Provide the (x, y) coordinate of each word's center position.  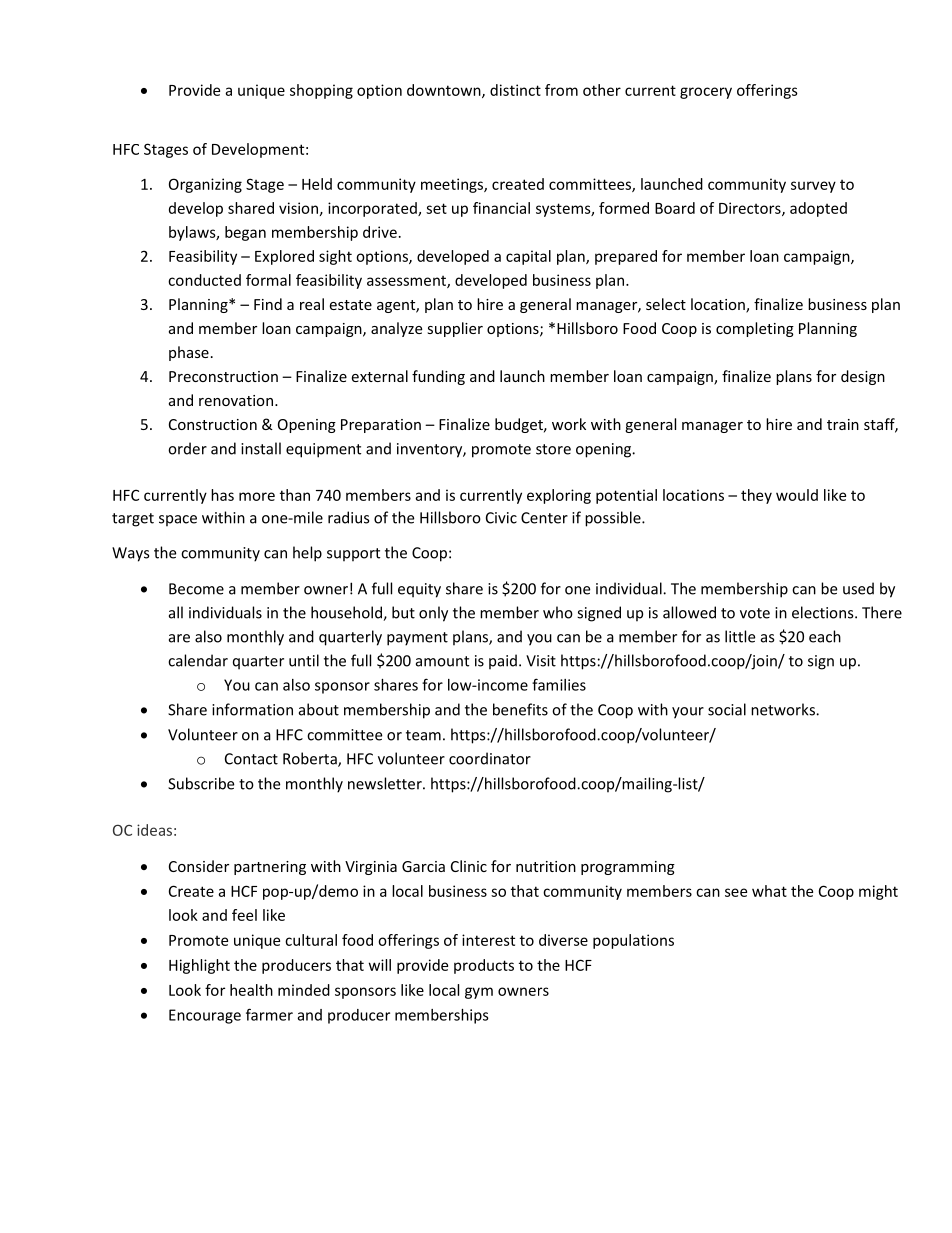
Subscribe (201, 783)
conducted (204, 280)
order (187, 448)
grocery (706, 93)
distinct (515, 90)
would (797, 495)
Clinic (469, 866)
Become (196, 589)
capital (528, 257)
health (251, 990)
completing (755, 329)
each (825, 636)
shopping (321, 91)
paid (503, 662)
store (553, 449)
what (769, 891)
